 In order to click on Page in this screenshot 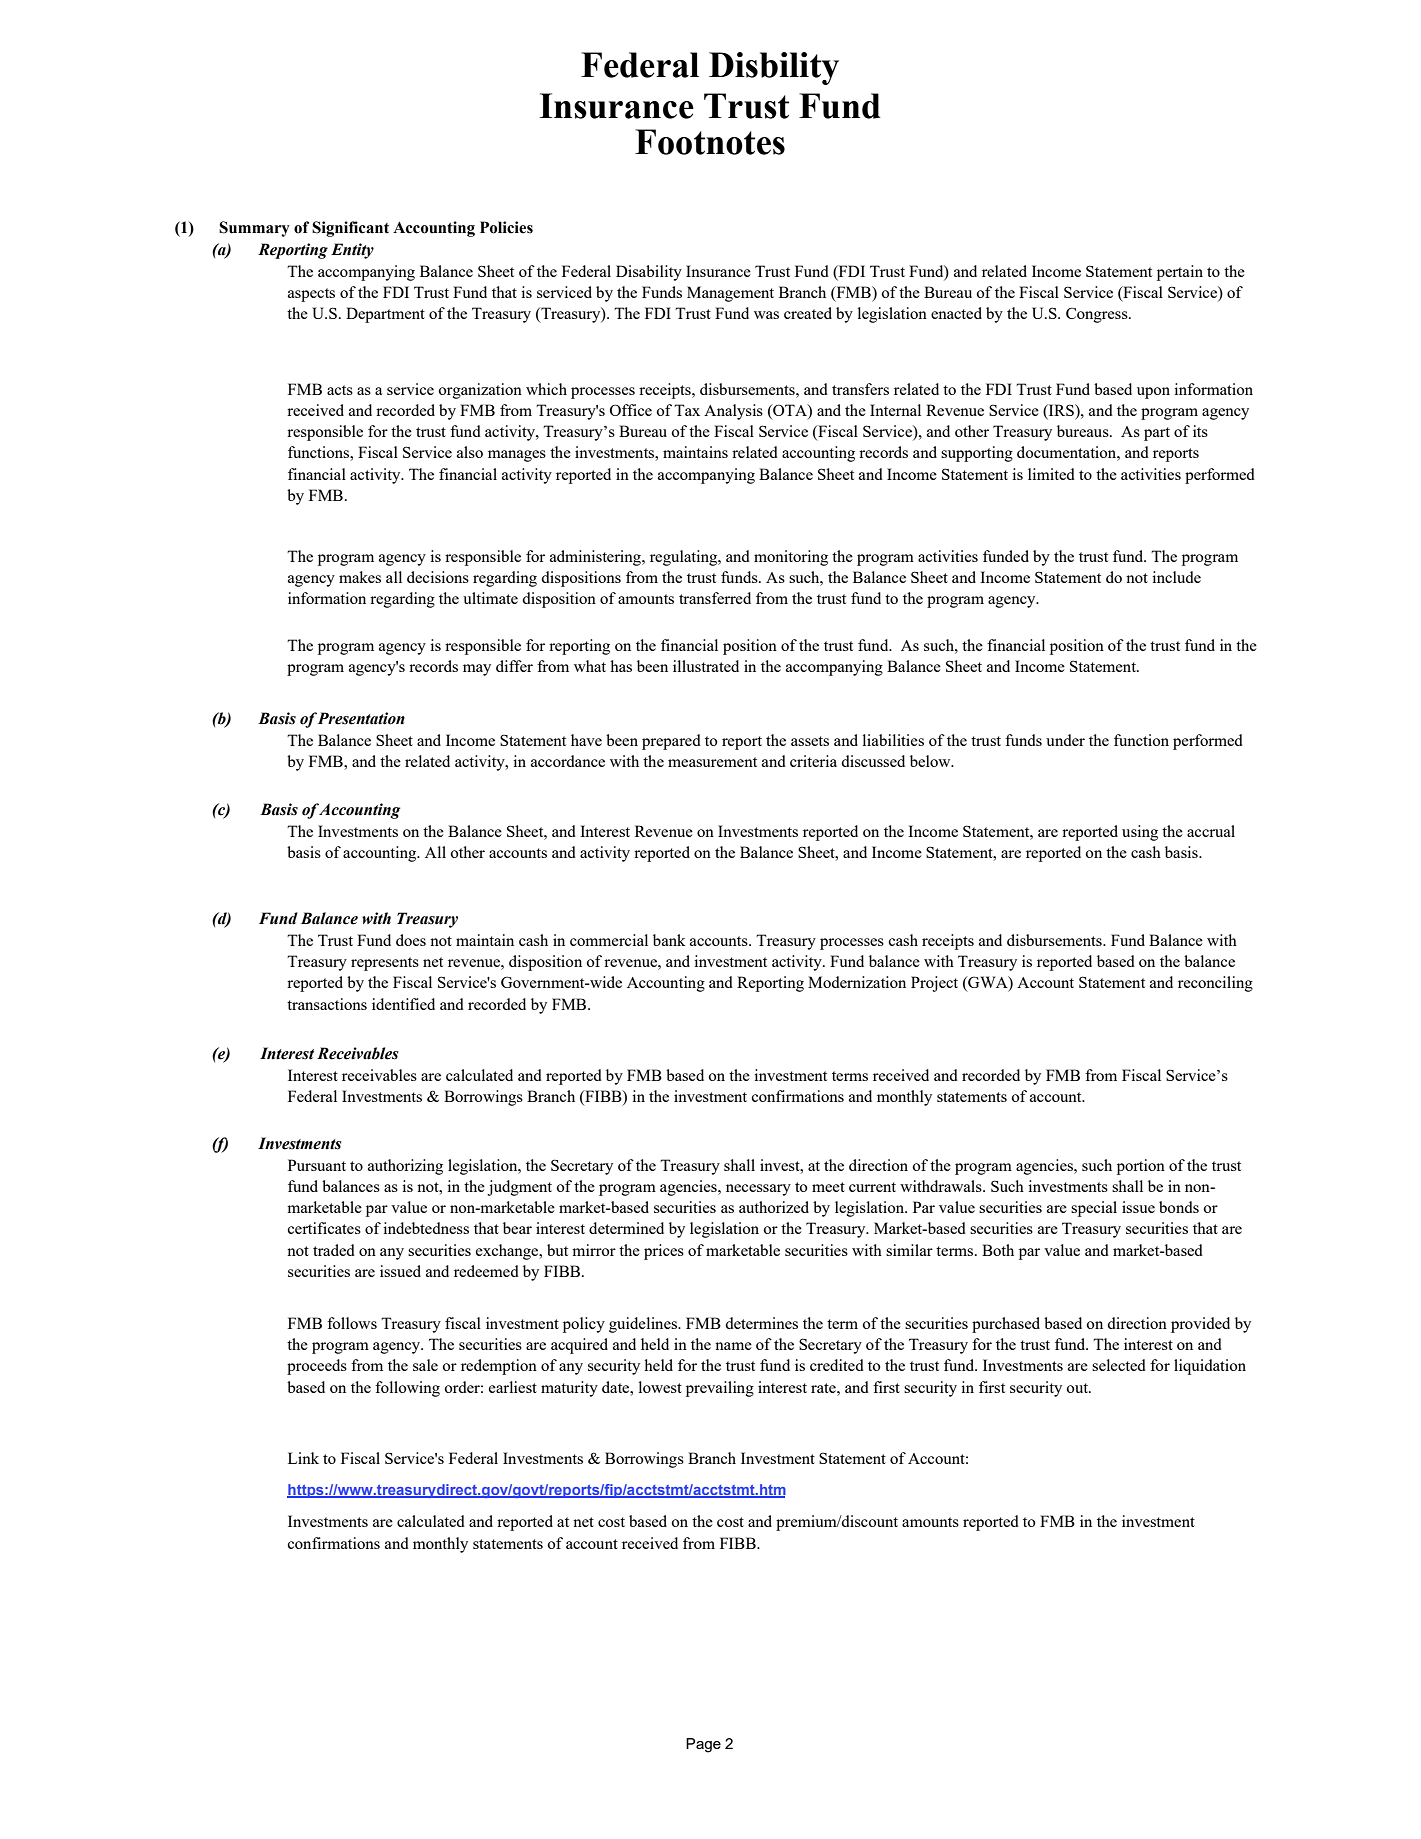, I will do `click(703, 1745)`.
